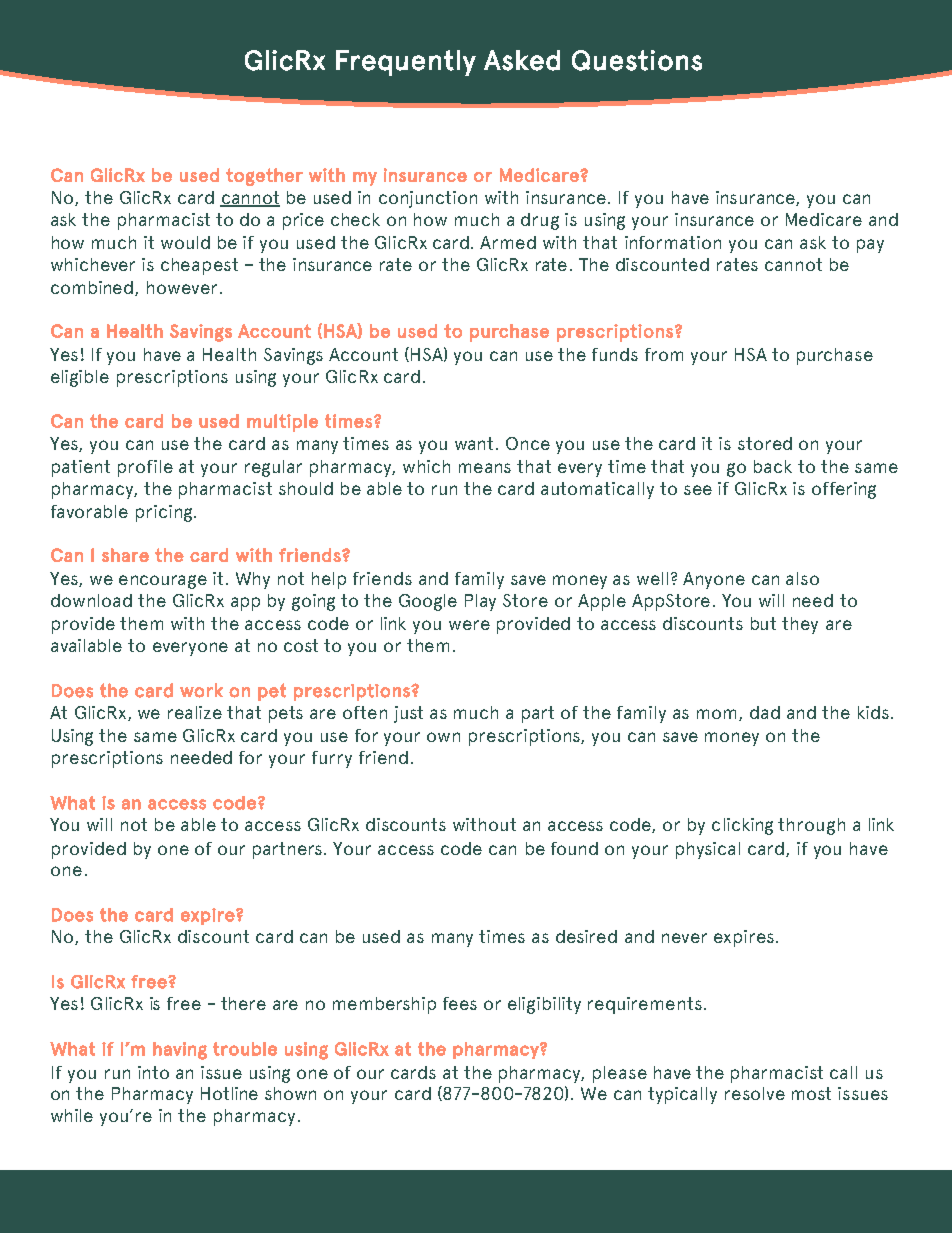  Describe the element at coordinates (153, 1072) in the screenshot. I see `into` at that location.
